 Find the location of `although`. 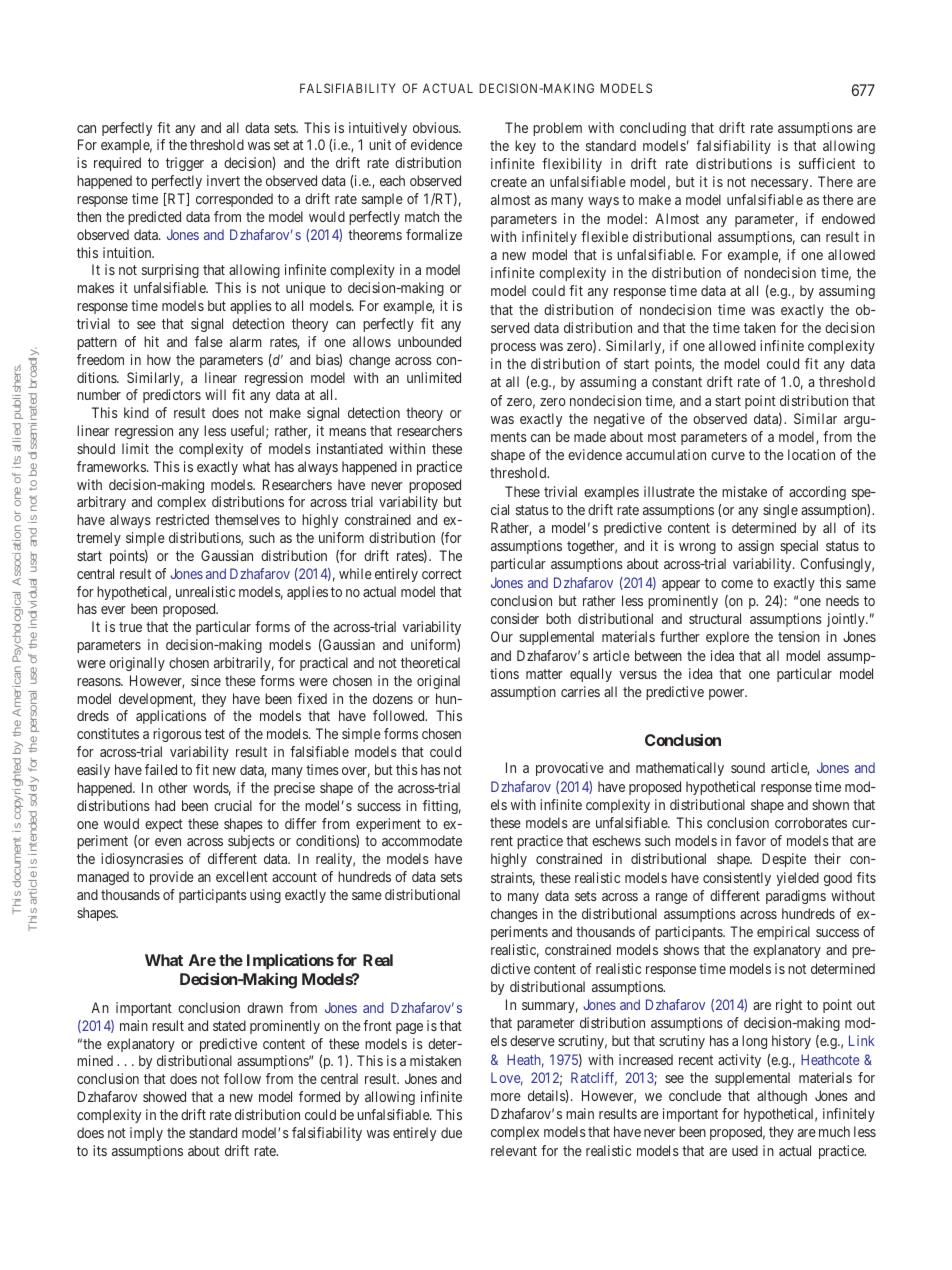

although is located at coordinates (782, 1097).
